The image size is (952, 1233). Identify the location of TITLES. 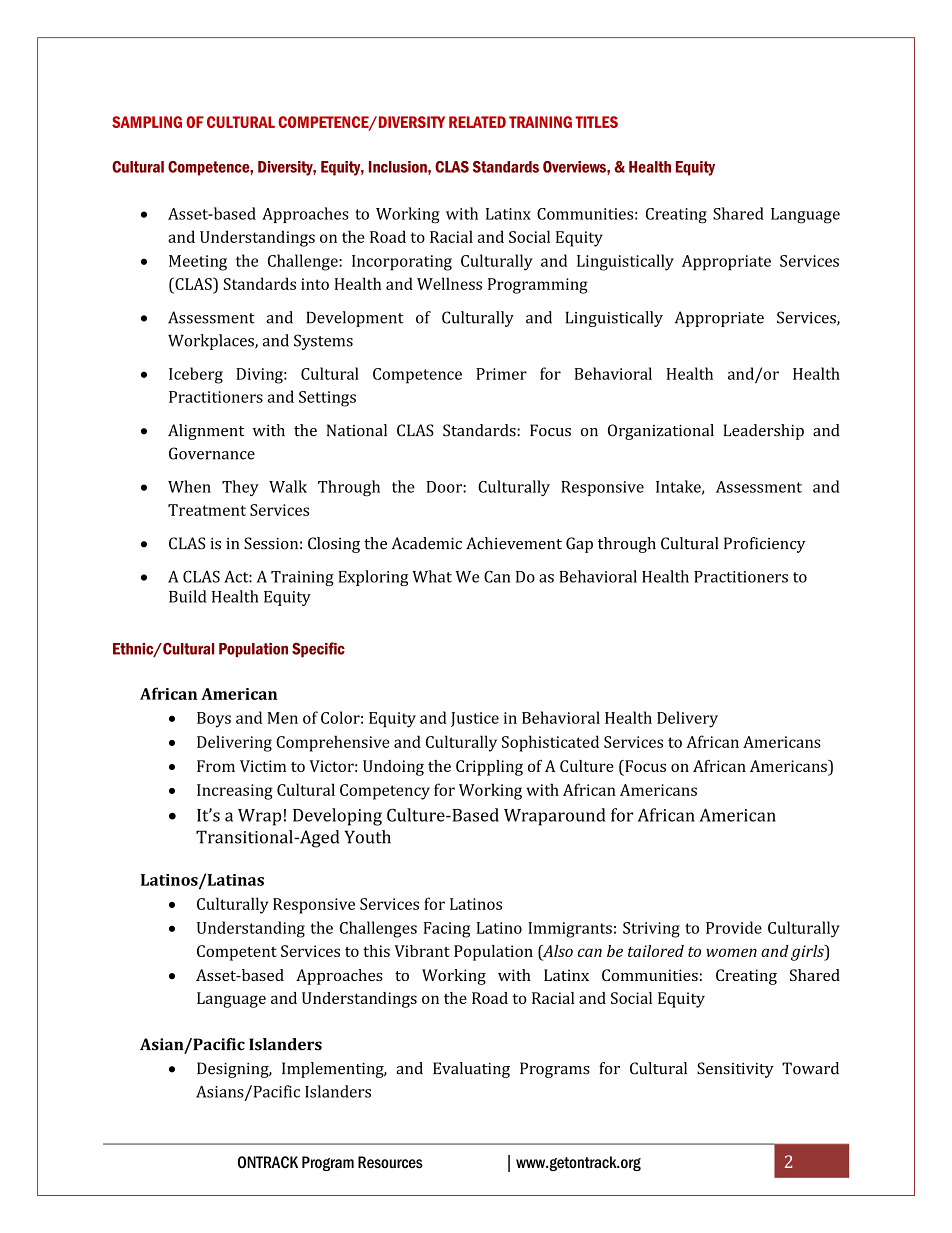
(596, 122).
